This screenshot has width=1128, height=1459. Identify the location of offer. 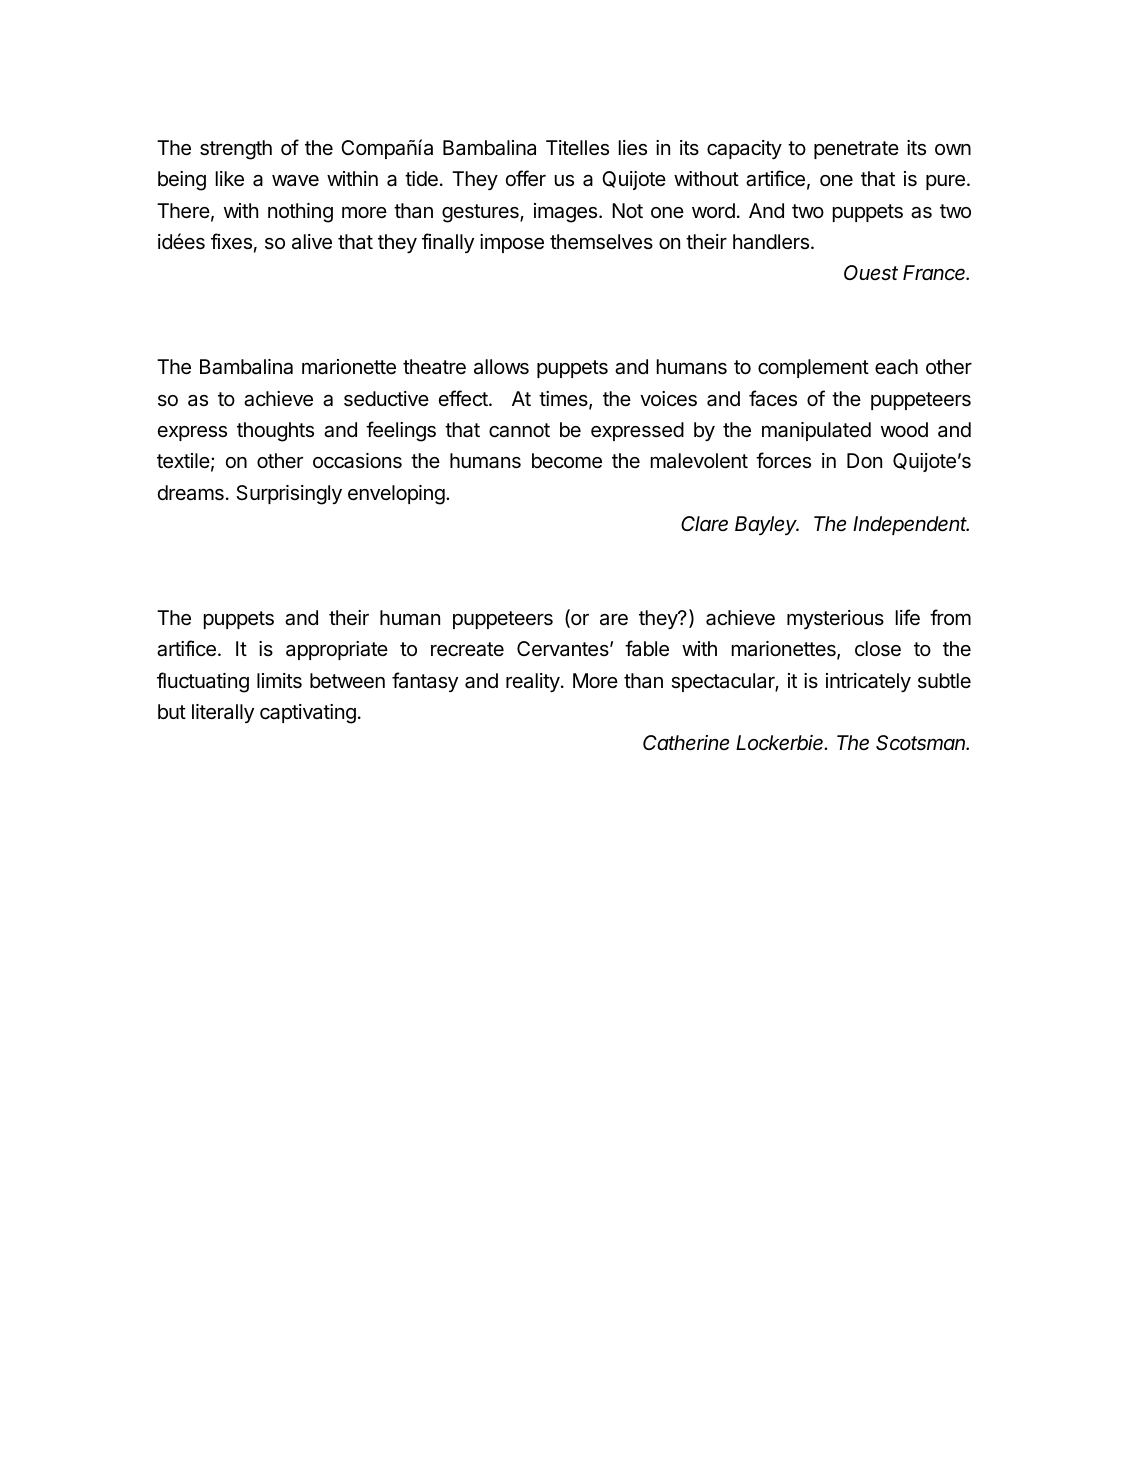
(526, 178).
